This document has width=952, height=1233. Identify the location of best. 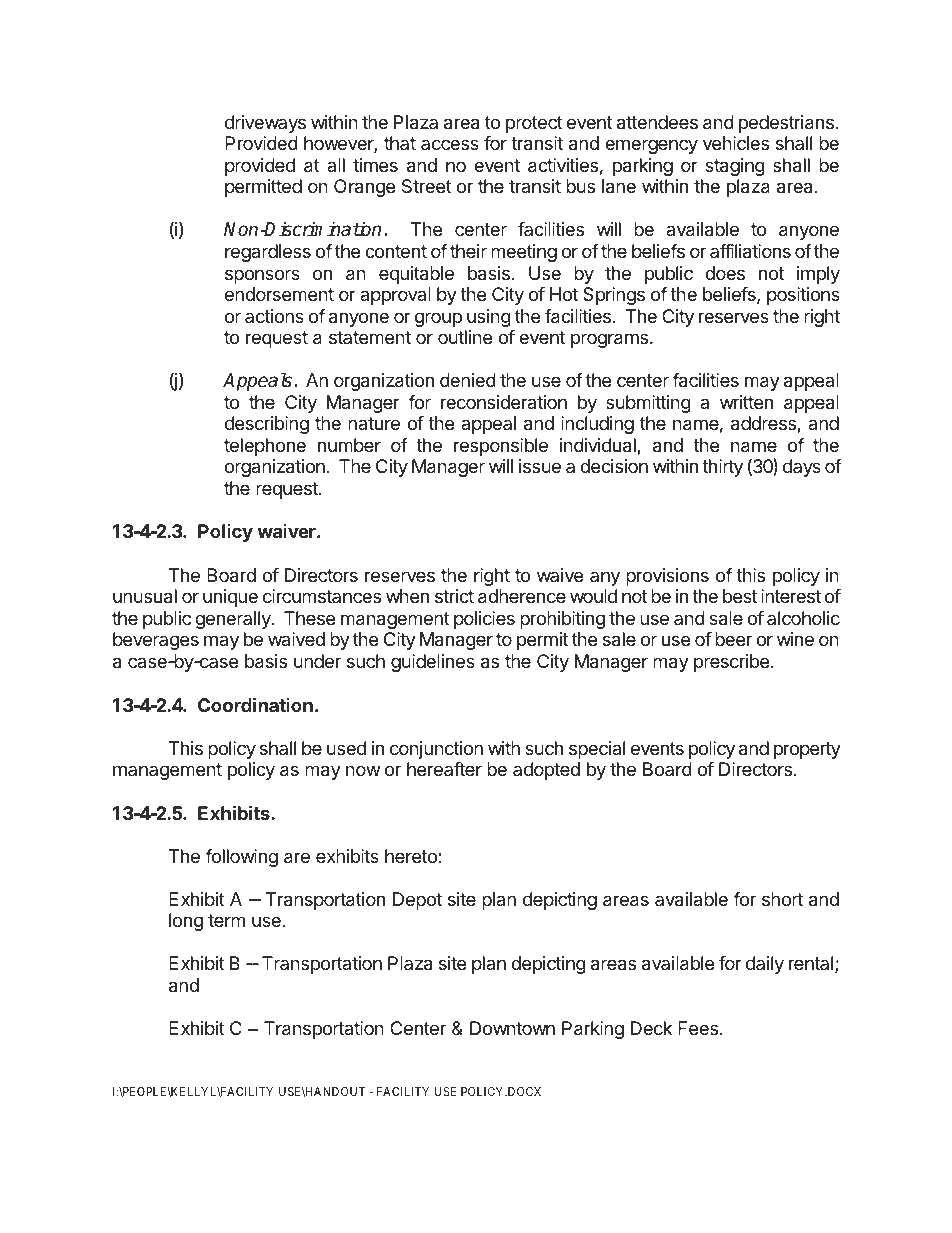
(740, 596).
